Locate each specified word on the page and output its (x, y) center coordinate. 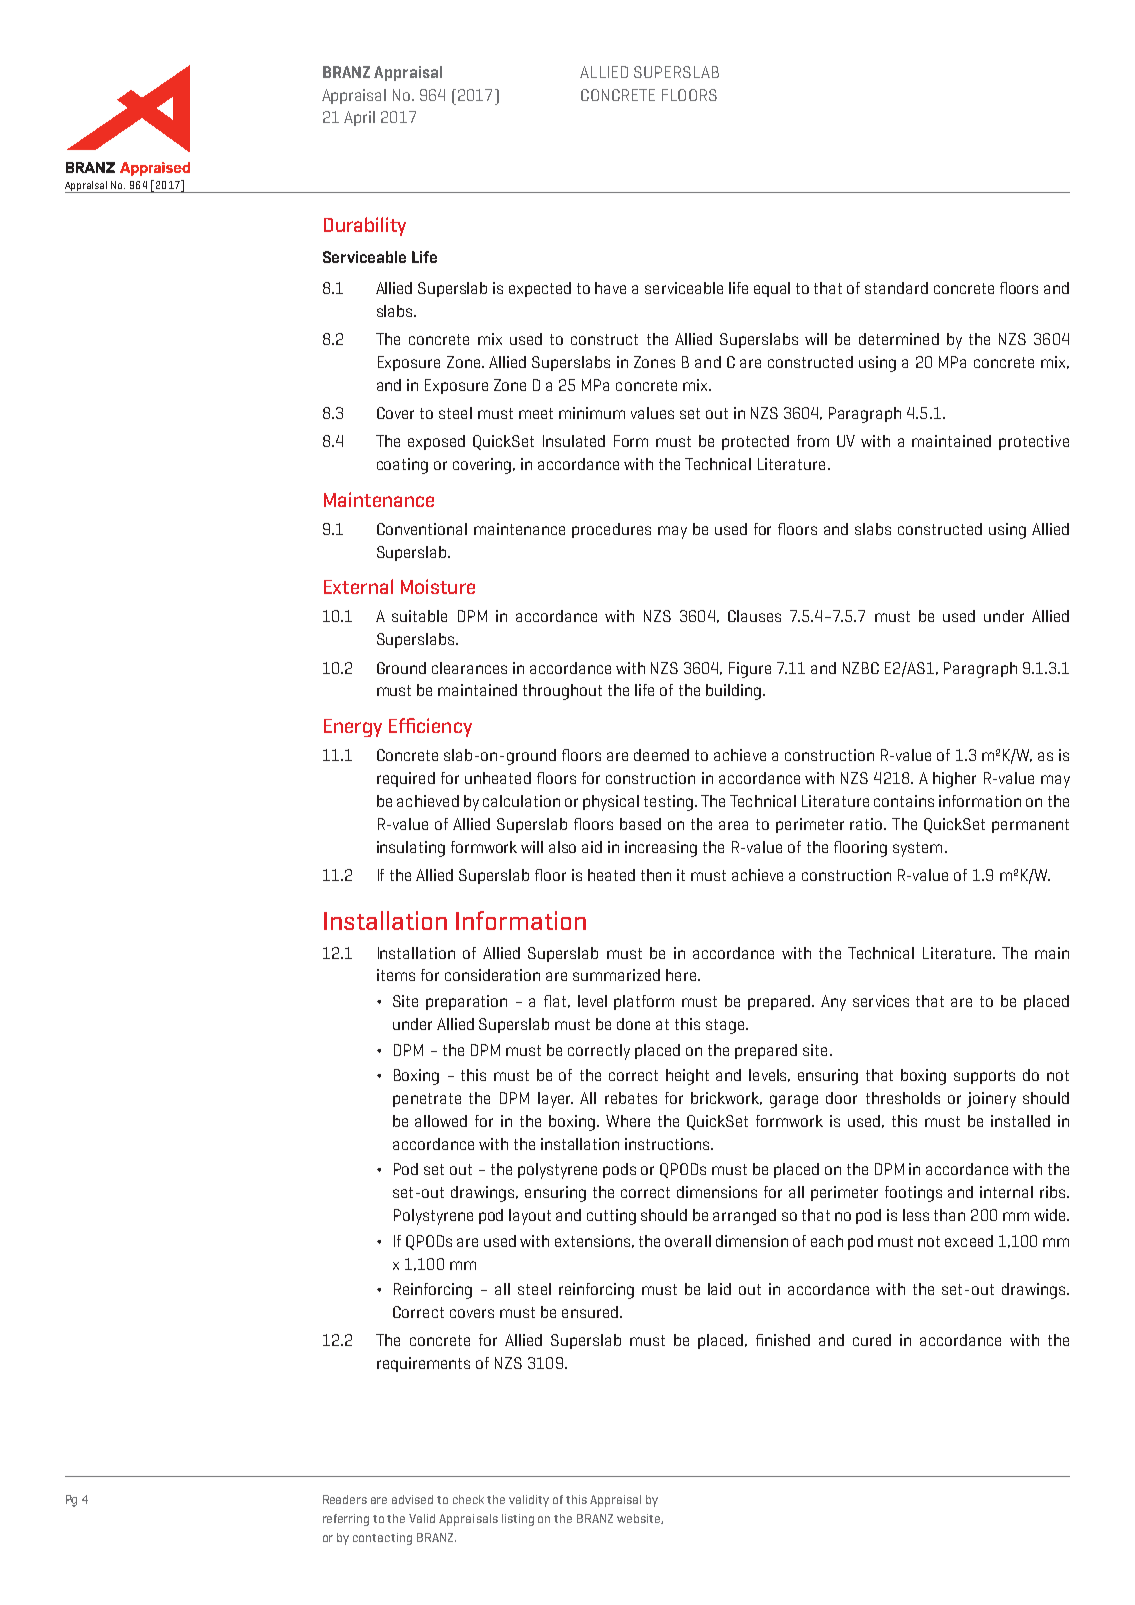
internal (1006, 1192)
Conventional (422, 529)
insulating (411, 849)
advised (412, 1499)
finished (783, 1340)
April (359, 118)
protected (755, 442)
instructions (668, 1144)
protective (1034, 442)
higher (954, 780)
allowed (441, 1121)
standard (896, 288)
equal (772, 289)
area (733, 825)
